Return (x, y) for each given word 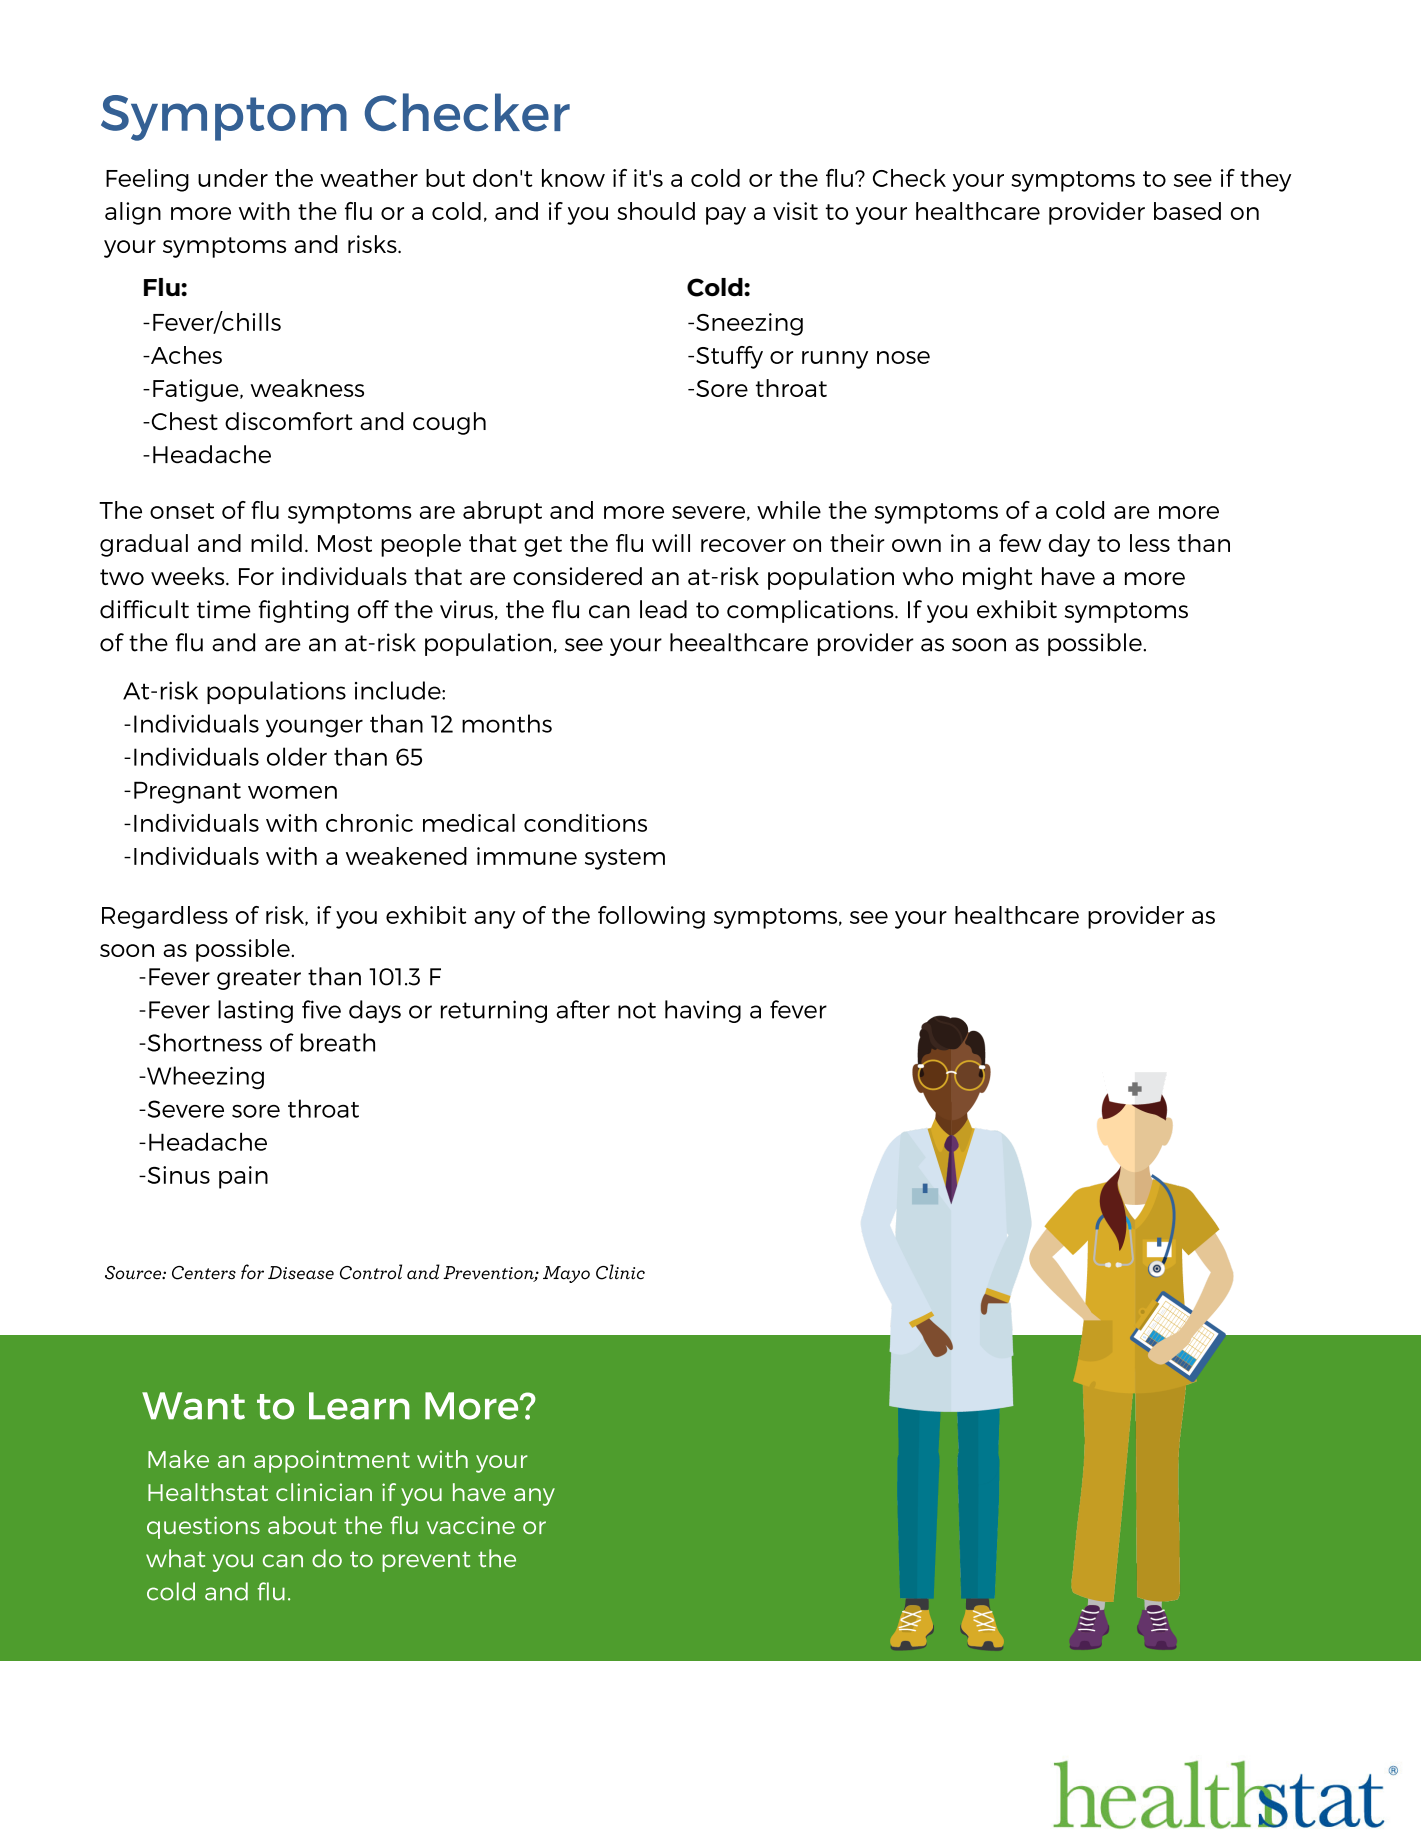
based (1187, 211)
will (671, 543)
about (302, 1525)
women (292, 792)
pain (243, 1177)
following (651, 917)
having (703, 1011)
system (625, 859)
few (1020, 543)
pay (726, 216)
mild (276, 543)
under (233, 178)
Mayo (566, 1274)
